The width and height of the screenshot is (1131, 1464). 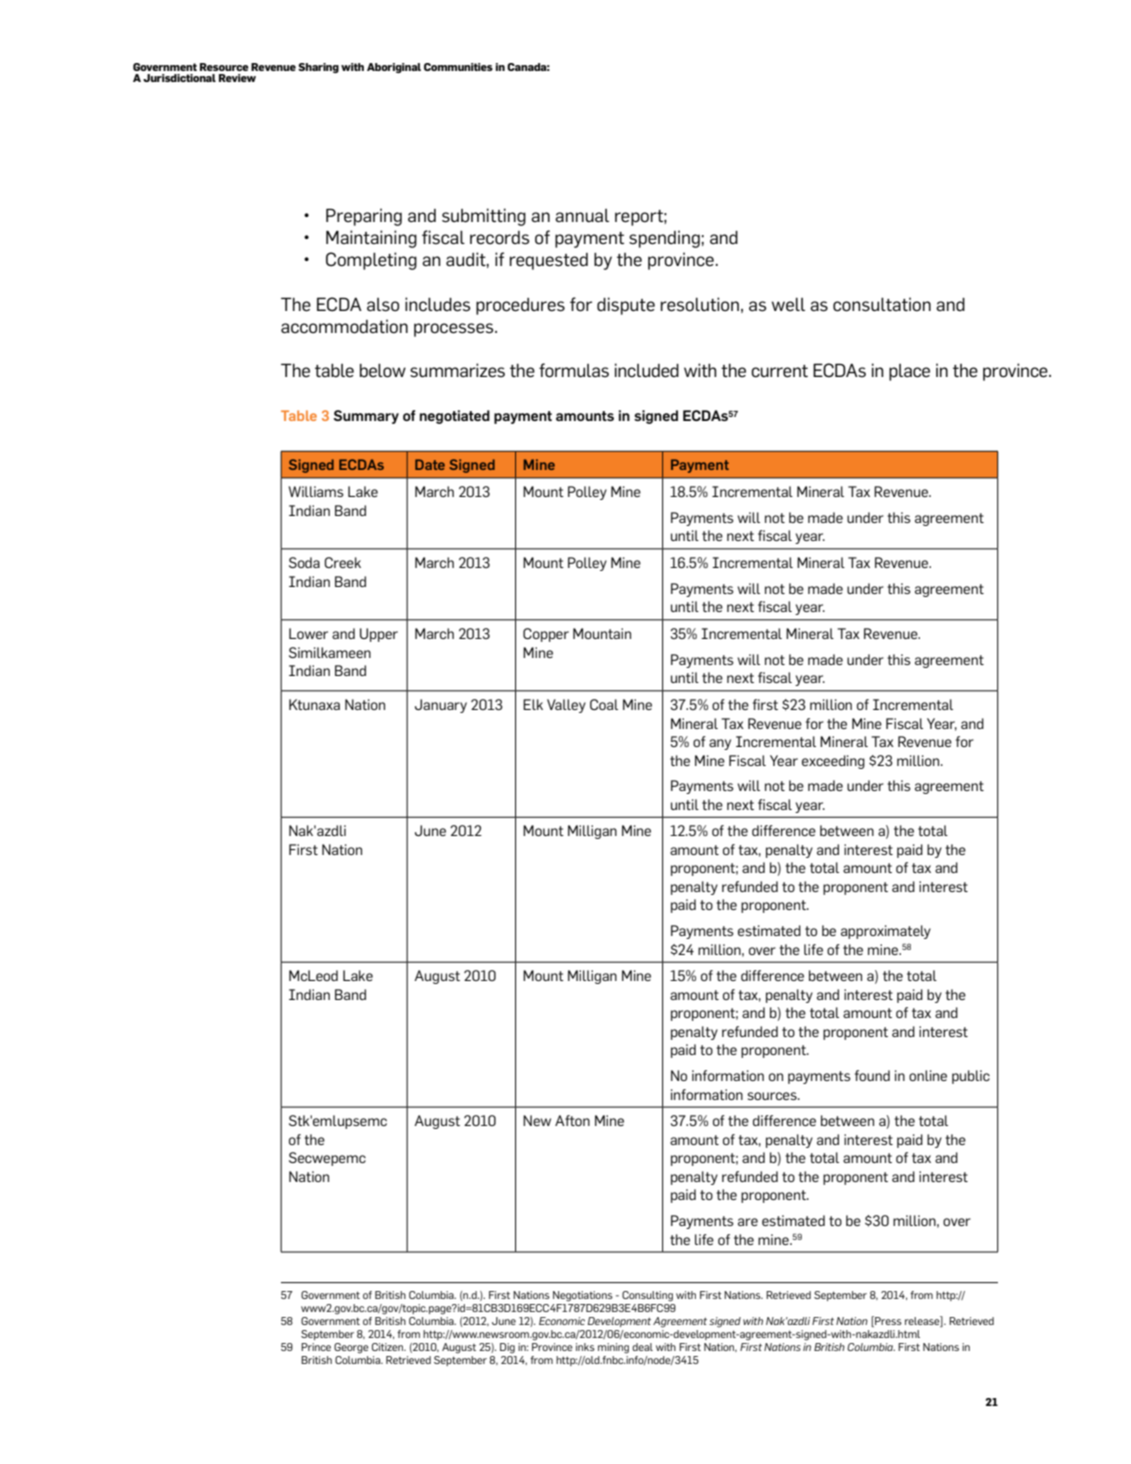 I want to click on consultation, so click(x=882, y=304).
